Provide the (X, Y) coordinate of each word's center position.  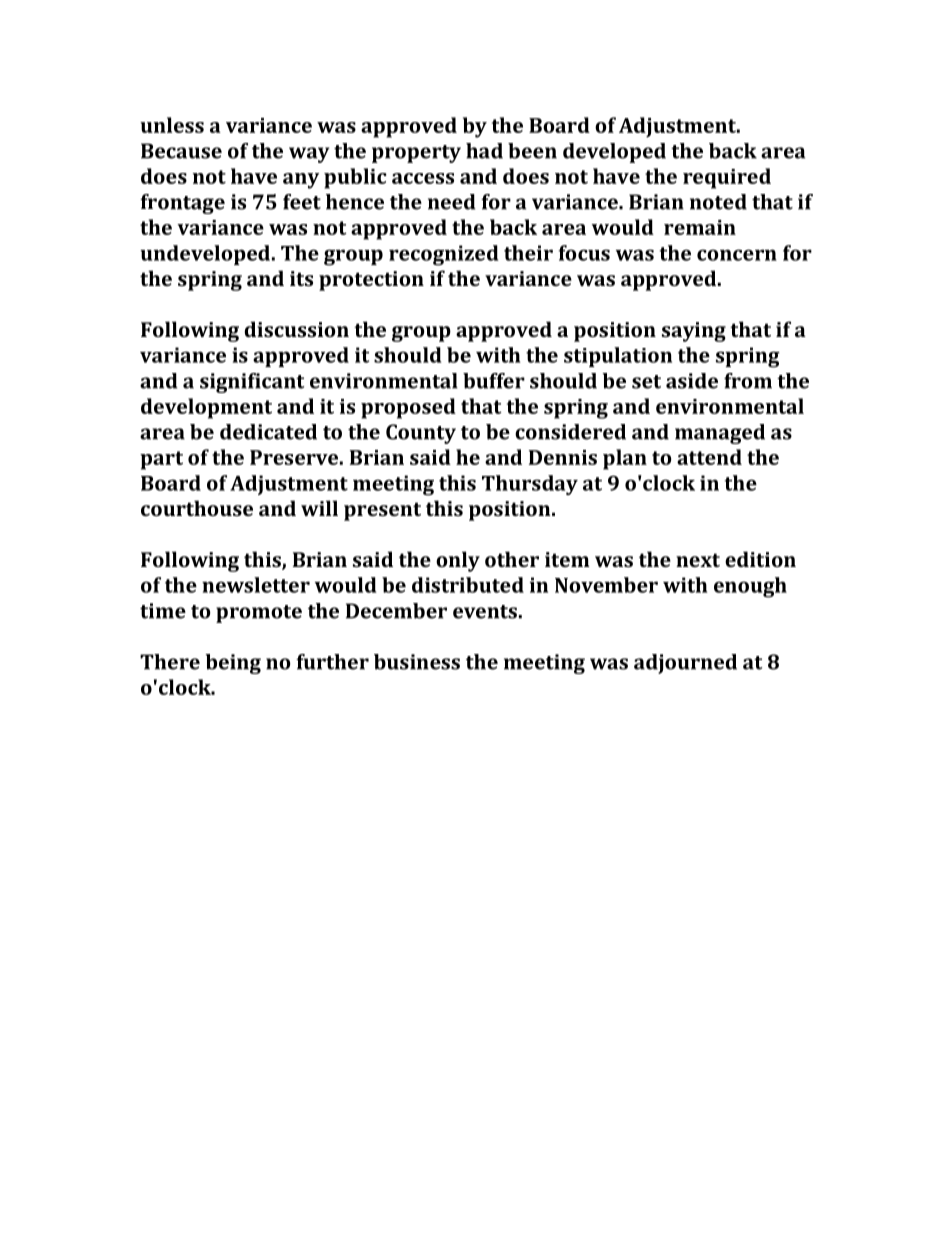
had (484, 151)
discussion (297, 329)
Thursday (530, 485)
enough (750, 587)
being (233, 664)
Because (181, 151)
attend (709, 457)
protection (371, 281)
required (727, 178)
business (417, 662)
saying (694, 332)
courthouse (197, 508)
